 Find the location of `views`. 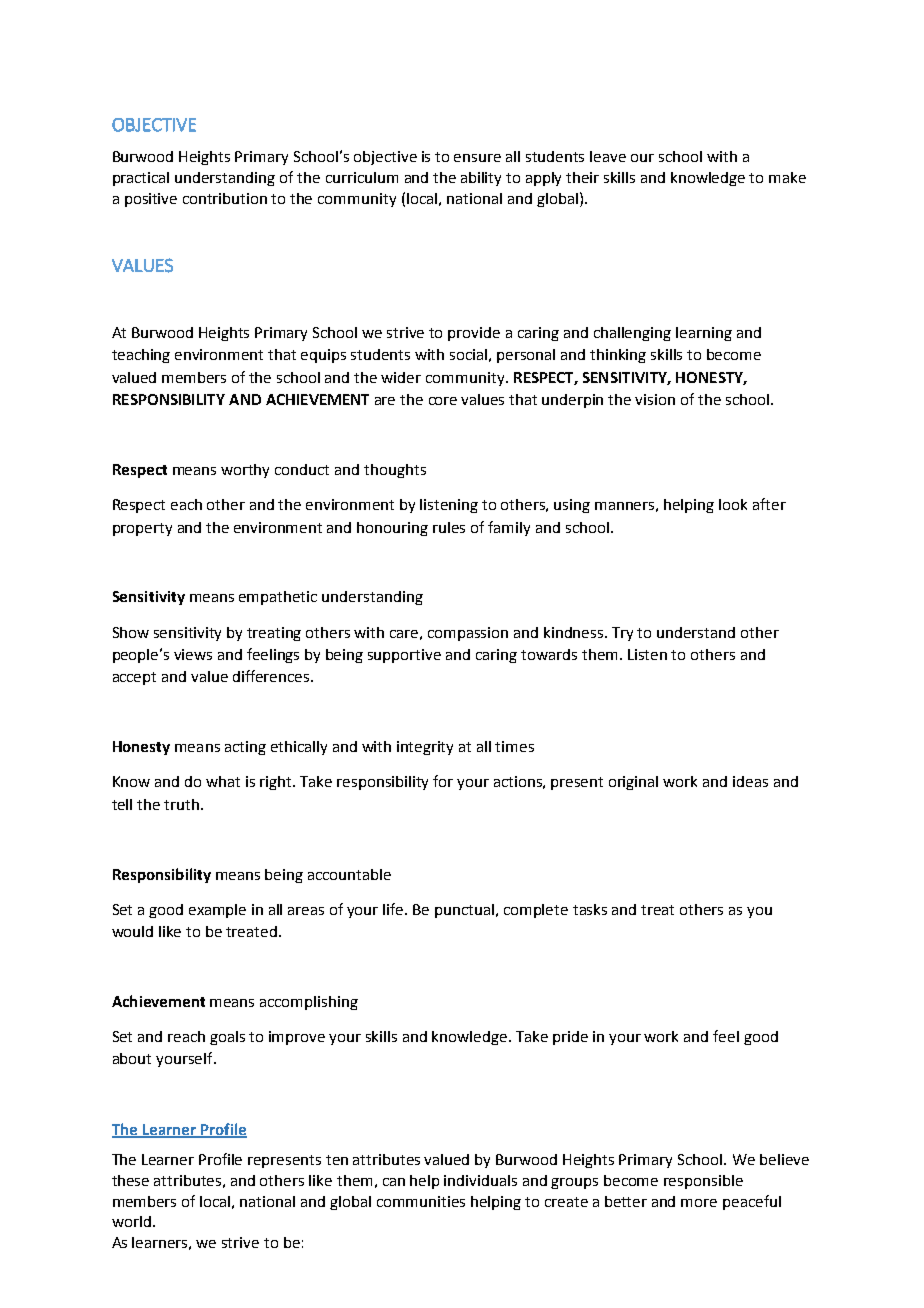

views is located at coordinates (193, 654).
